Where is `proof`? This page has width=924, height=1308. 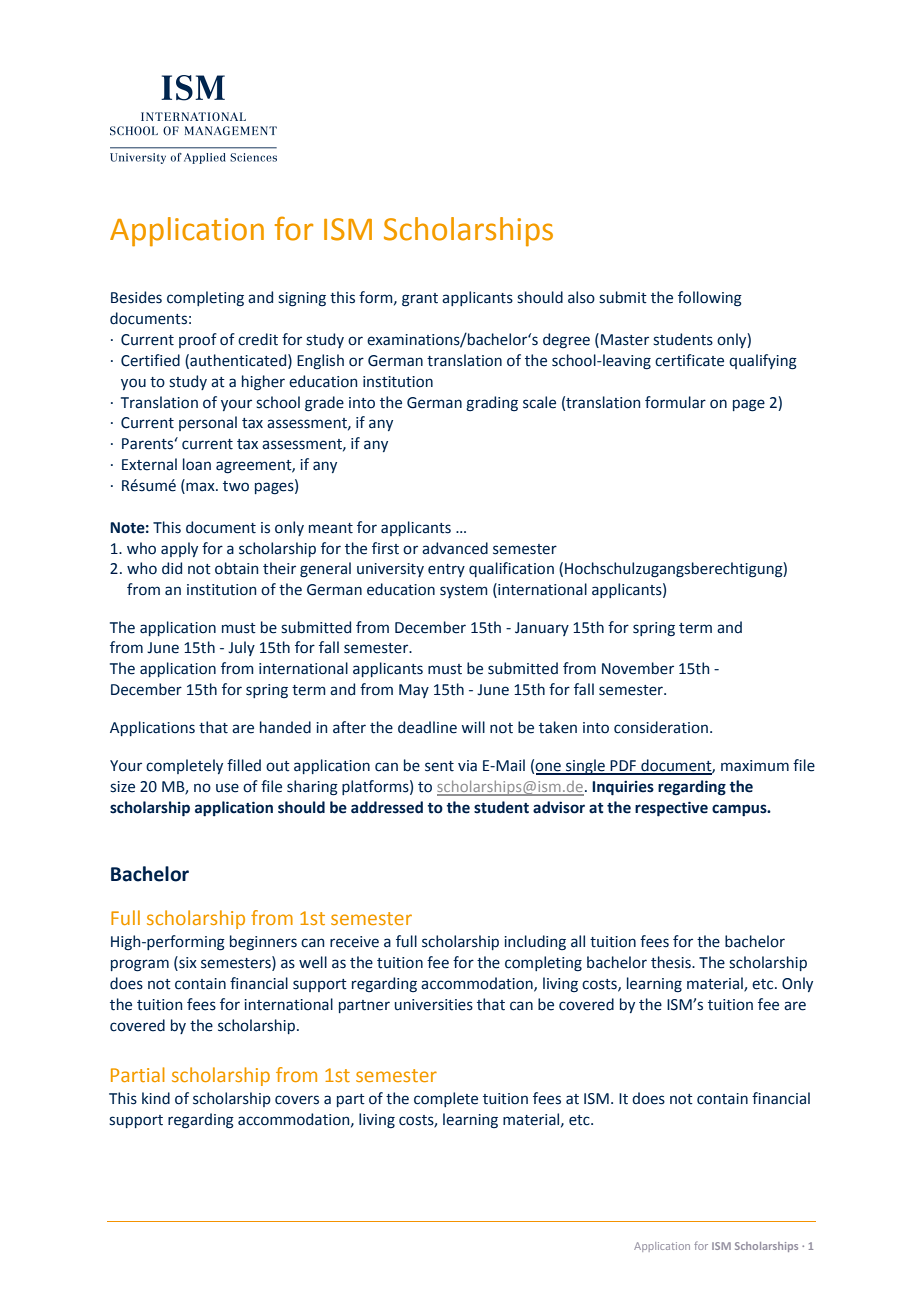
proof is located at coordinates (198, 340).
